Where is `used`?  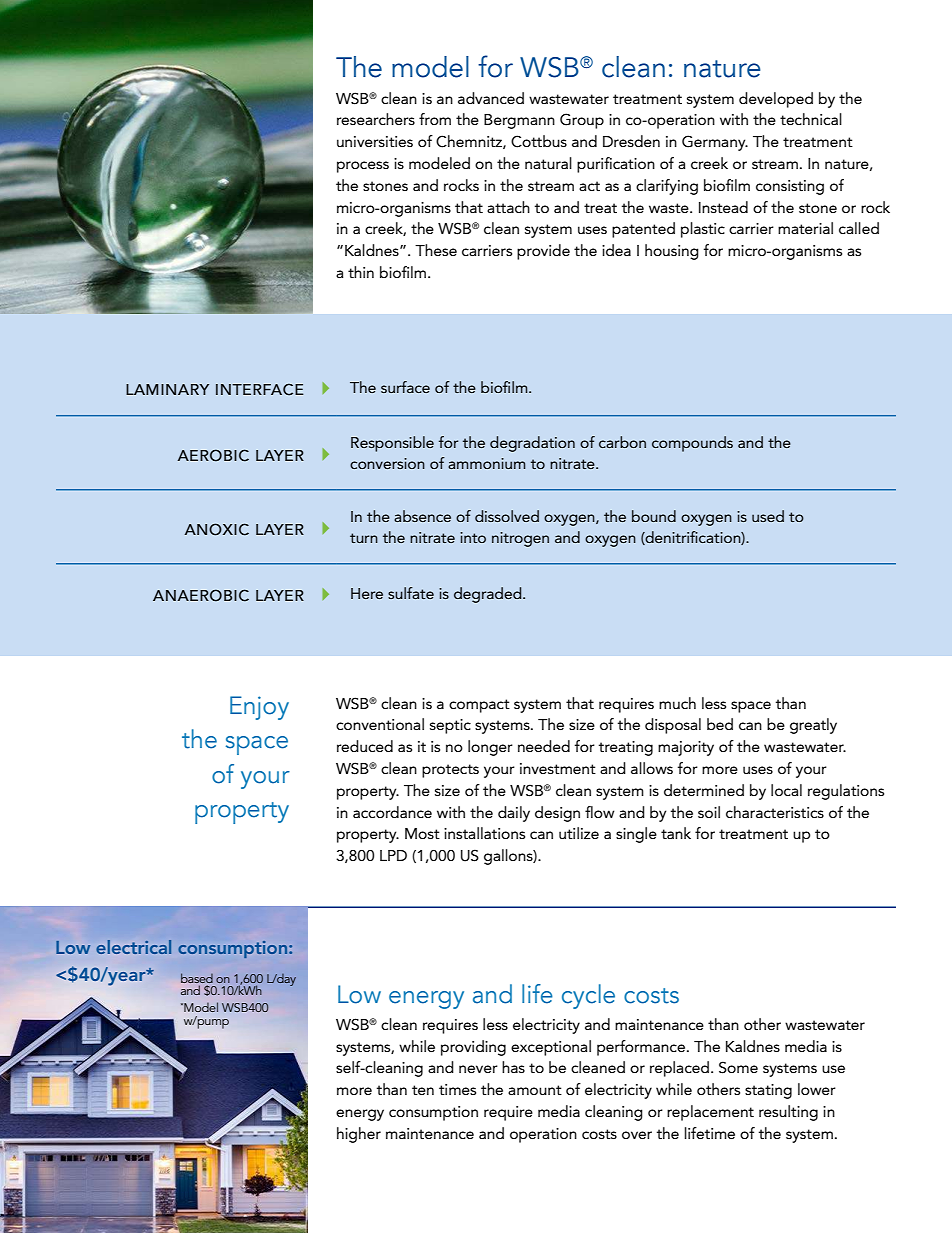
used is located at coordinates (768, 516).
